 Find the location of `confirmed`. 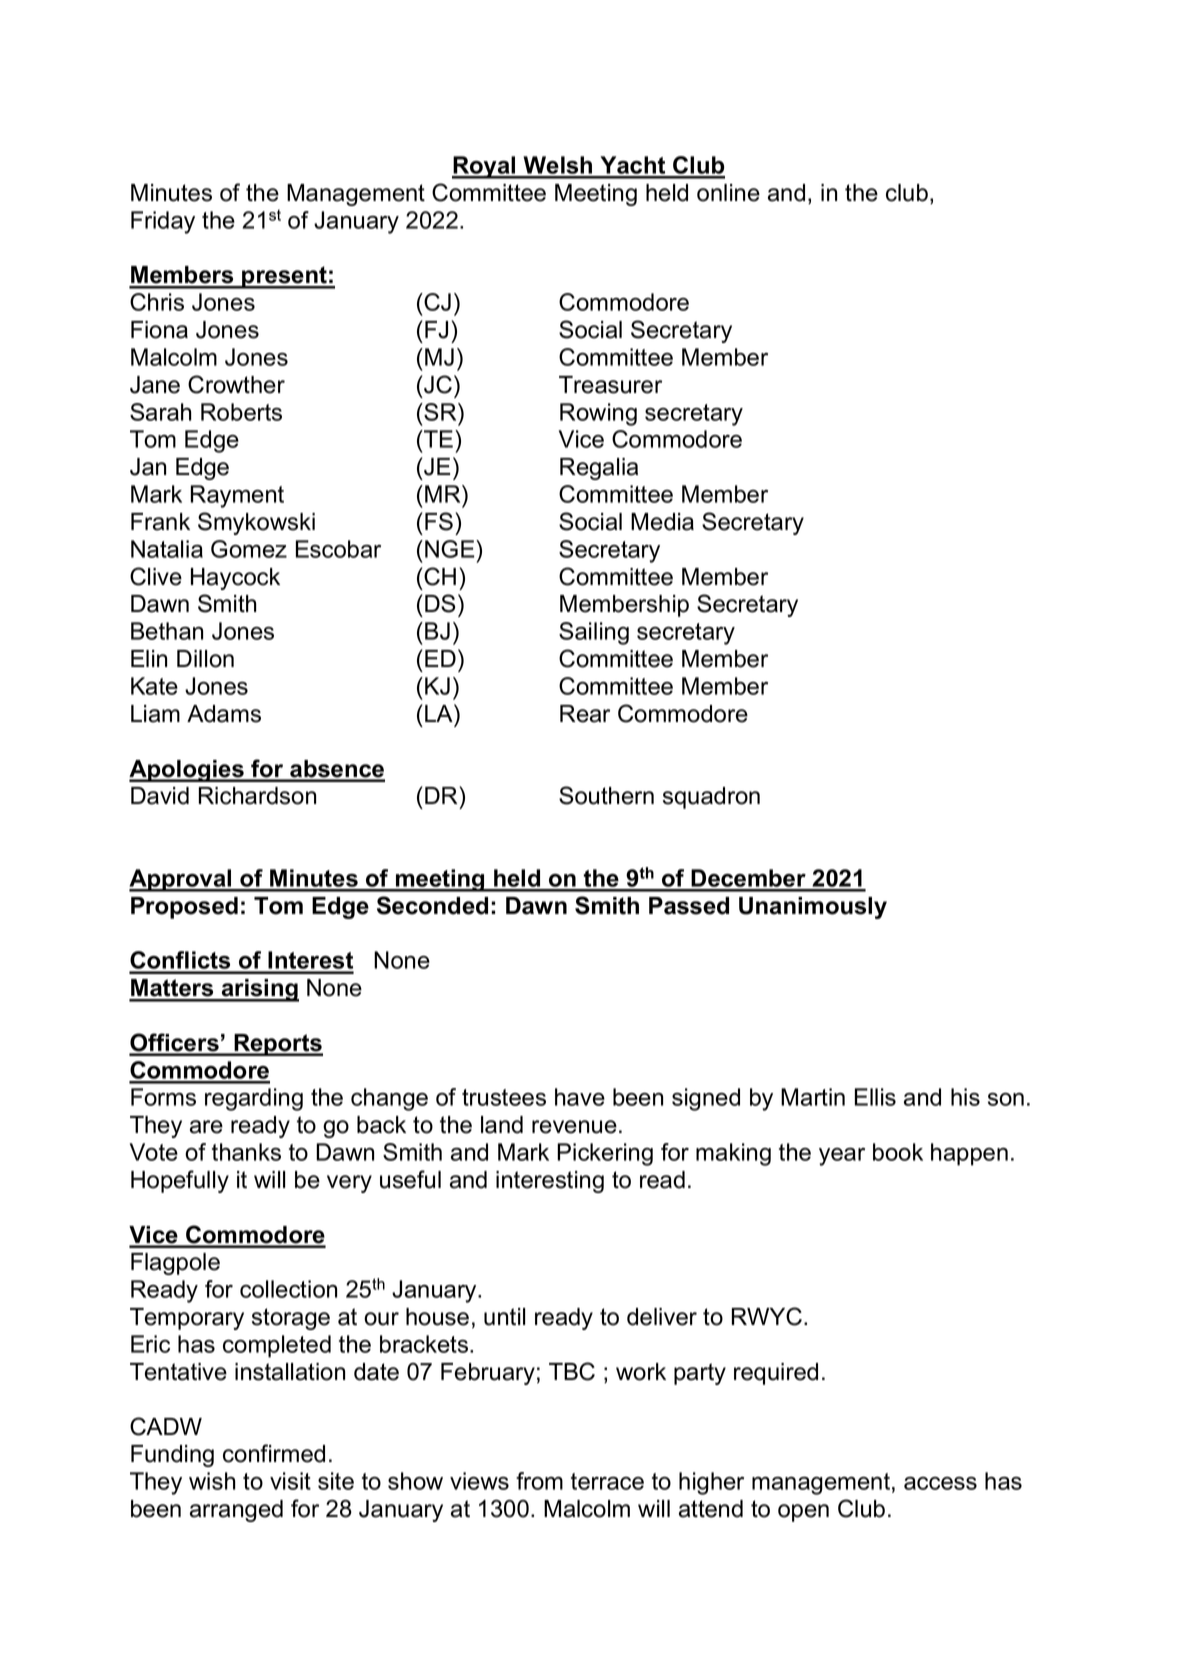

confirmed is located at coordinates (274, 1453).
